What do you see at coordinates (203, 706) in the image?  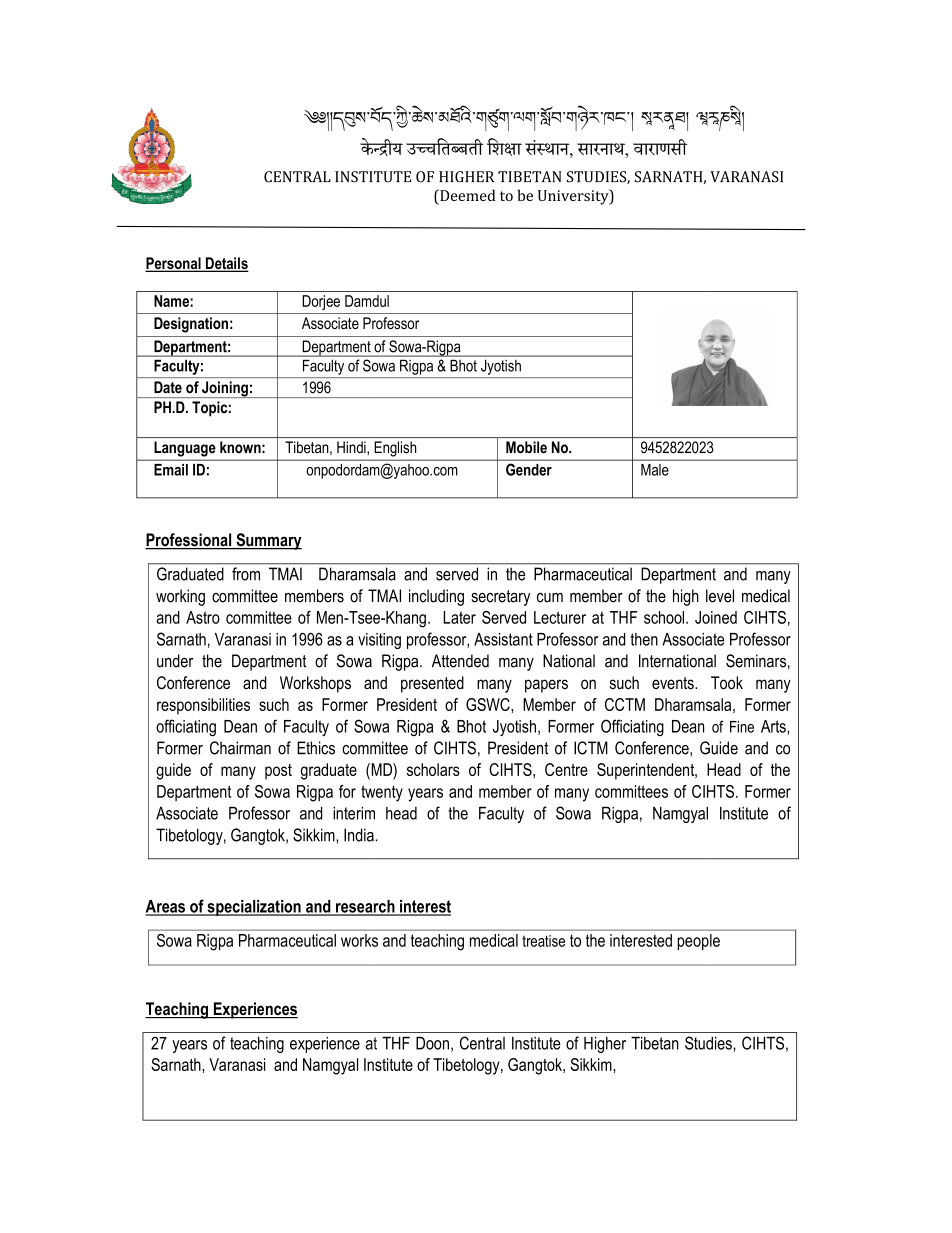 I see `responsibilities` at bounding box center [203, 706].
